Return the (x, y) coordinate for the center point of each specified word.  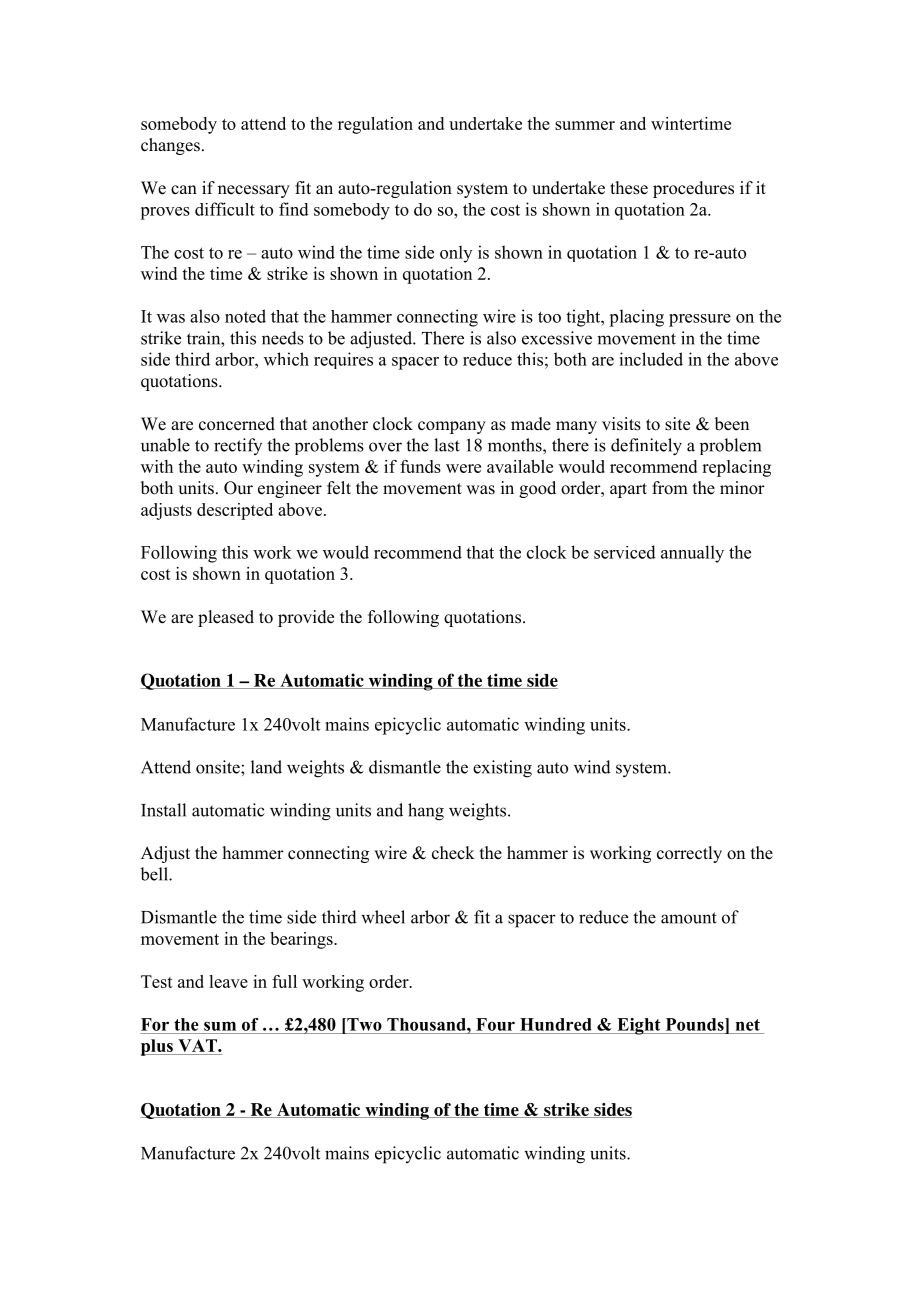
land (266, 767)
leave (228, 981)
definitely (646, 447)
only (456, 254)
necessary (254, 191)
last (447, 445)
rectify (238, 446)
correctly (689, 854)
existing (502, 769)
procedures (693, 189)
